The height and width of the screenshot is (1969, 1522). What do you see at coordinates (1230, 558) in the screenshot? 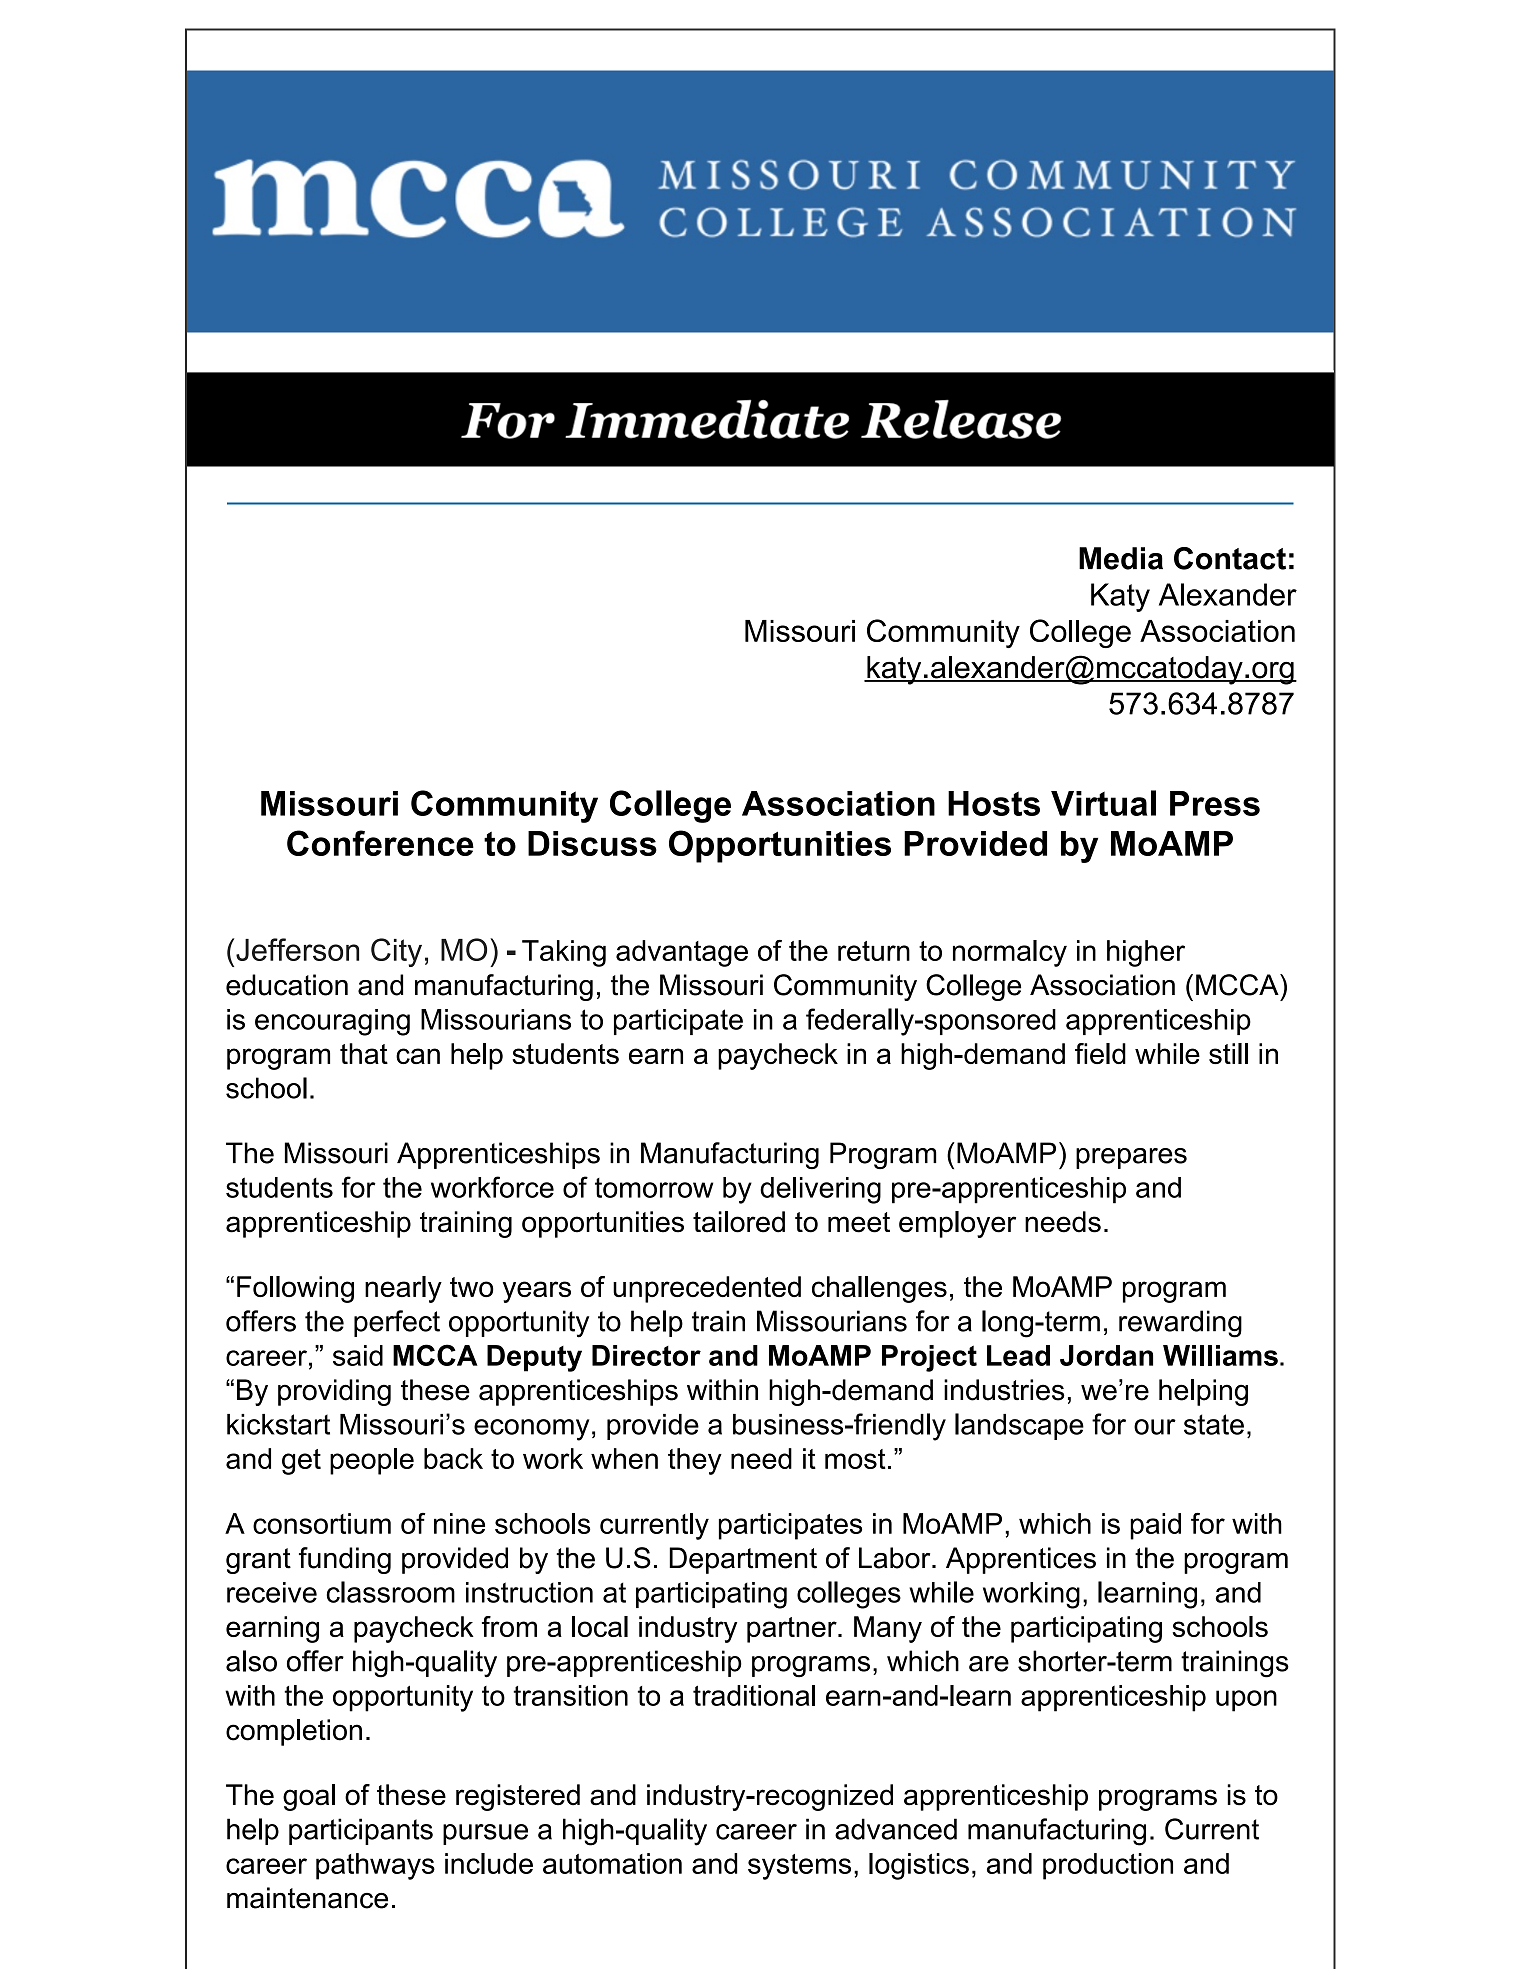
I see `Contact` at bounding box center [1230, 558].
